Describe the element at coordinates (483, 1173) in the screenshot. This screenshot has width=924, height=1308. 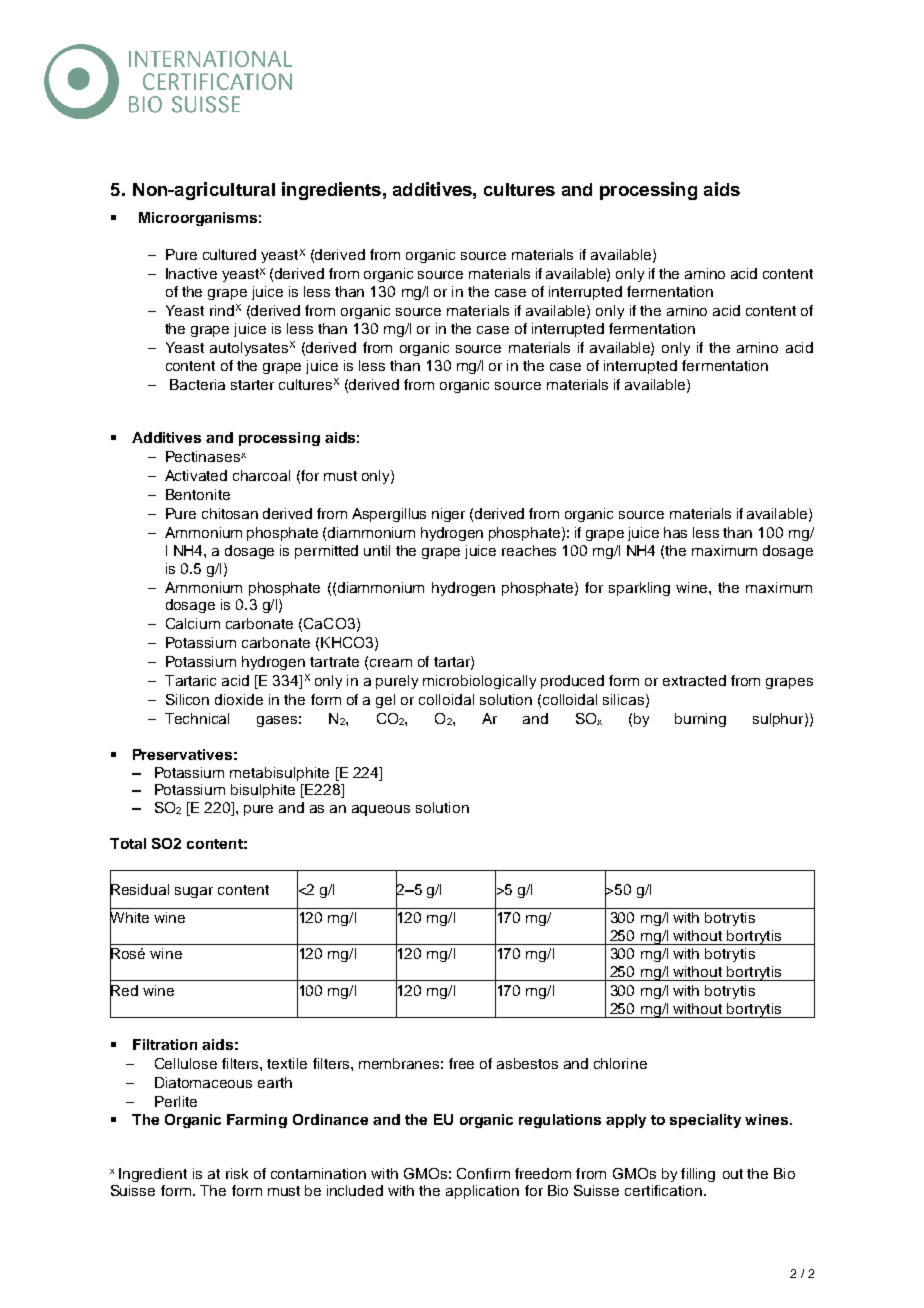
I see `Confirm` at that location.
